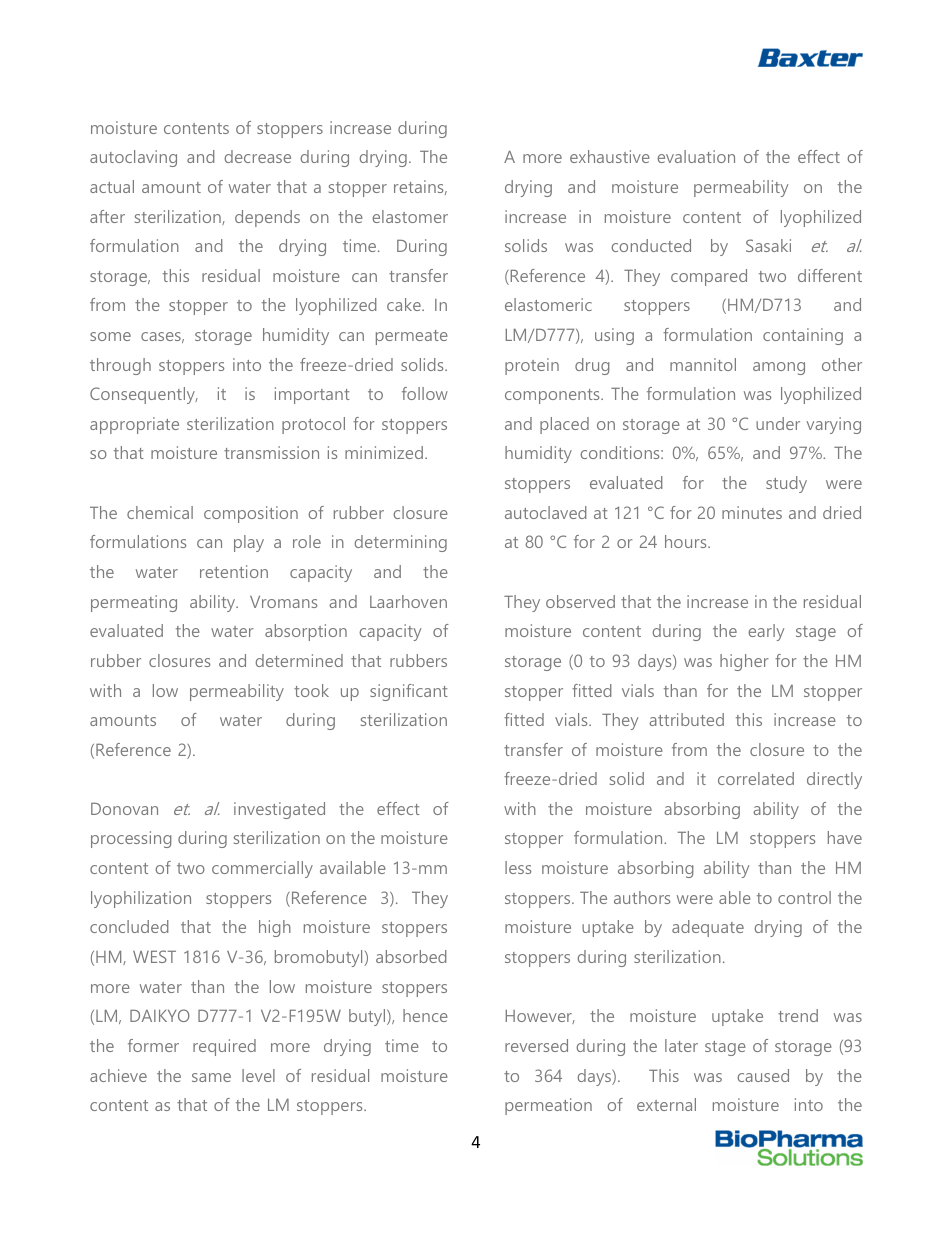 This document has height=1233, width=952. I want to click on early, so click(766, 632).
